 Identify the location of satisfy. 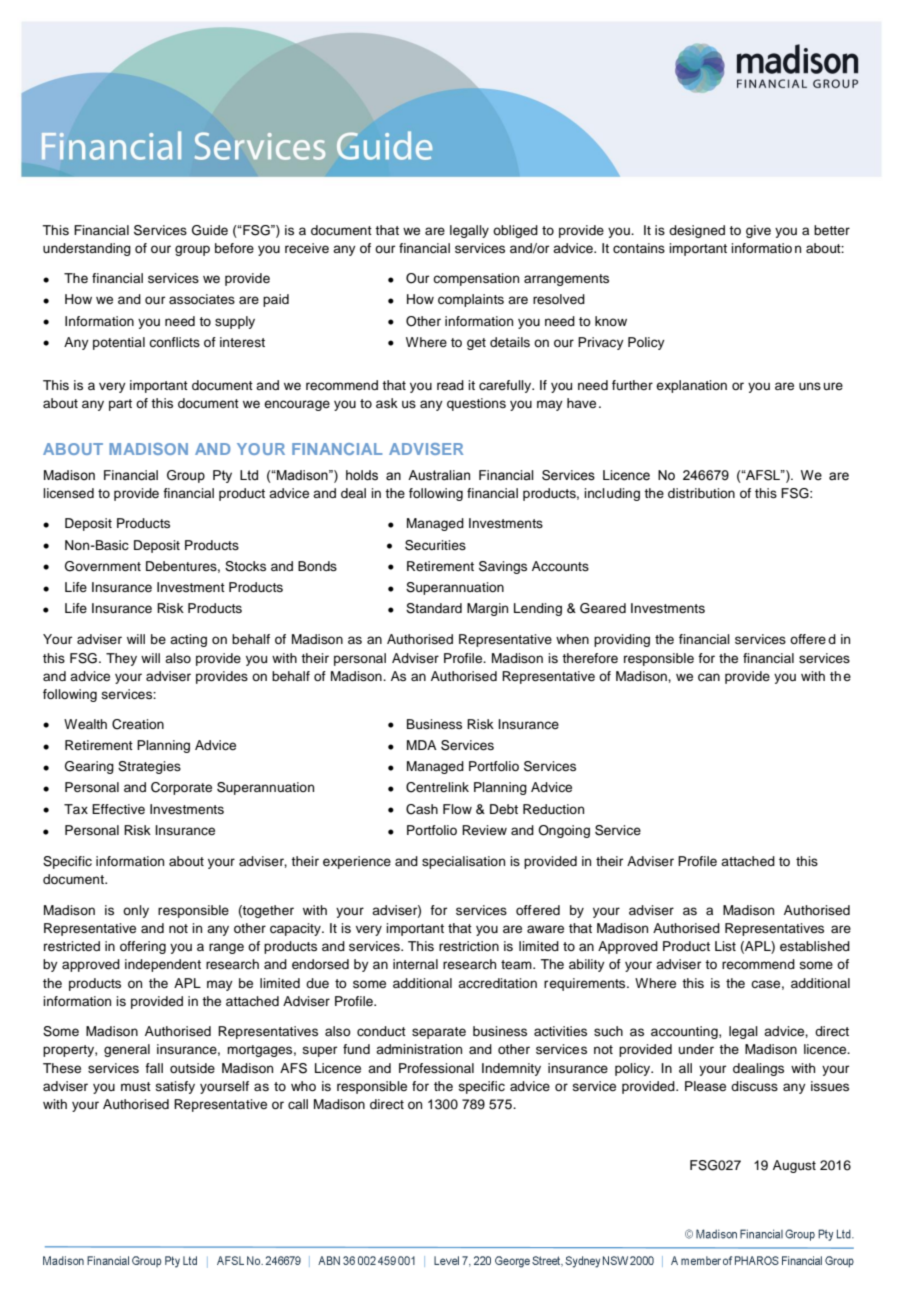
(175, 1087).
